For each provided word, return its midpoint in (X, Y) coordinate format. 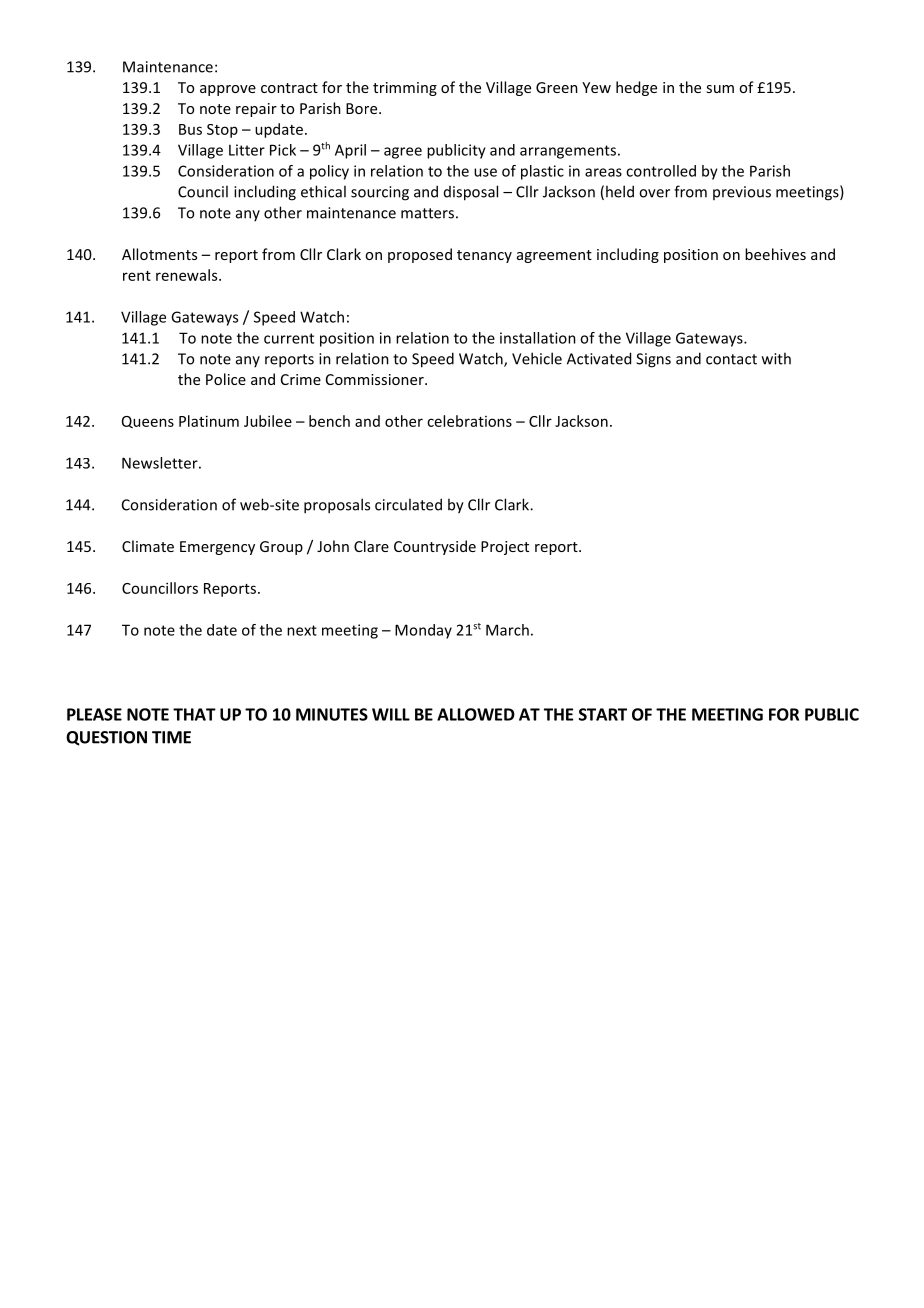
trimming (405, 89)
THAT (194, 714)
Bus (190, 129)
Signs (653, 360)
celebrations (469, 421)
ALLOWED (476, 714)
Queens (148, 422)
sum (720, 89)
